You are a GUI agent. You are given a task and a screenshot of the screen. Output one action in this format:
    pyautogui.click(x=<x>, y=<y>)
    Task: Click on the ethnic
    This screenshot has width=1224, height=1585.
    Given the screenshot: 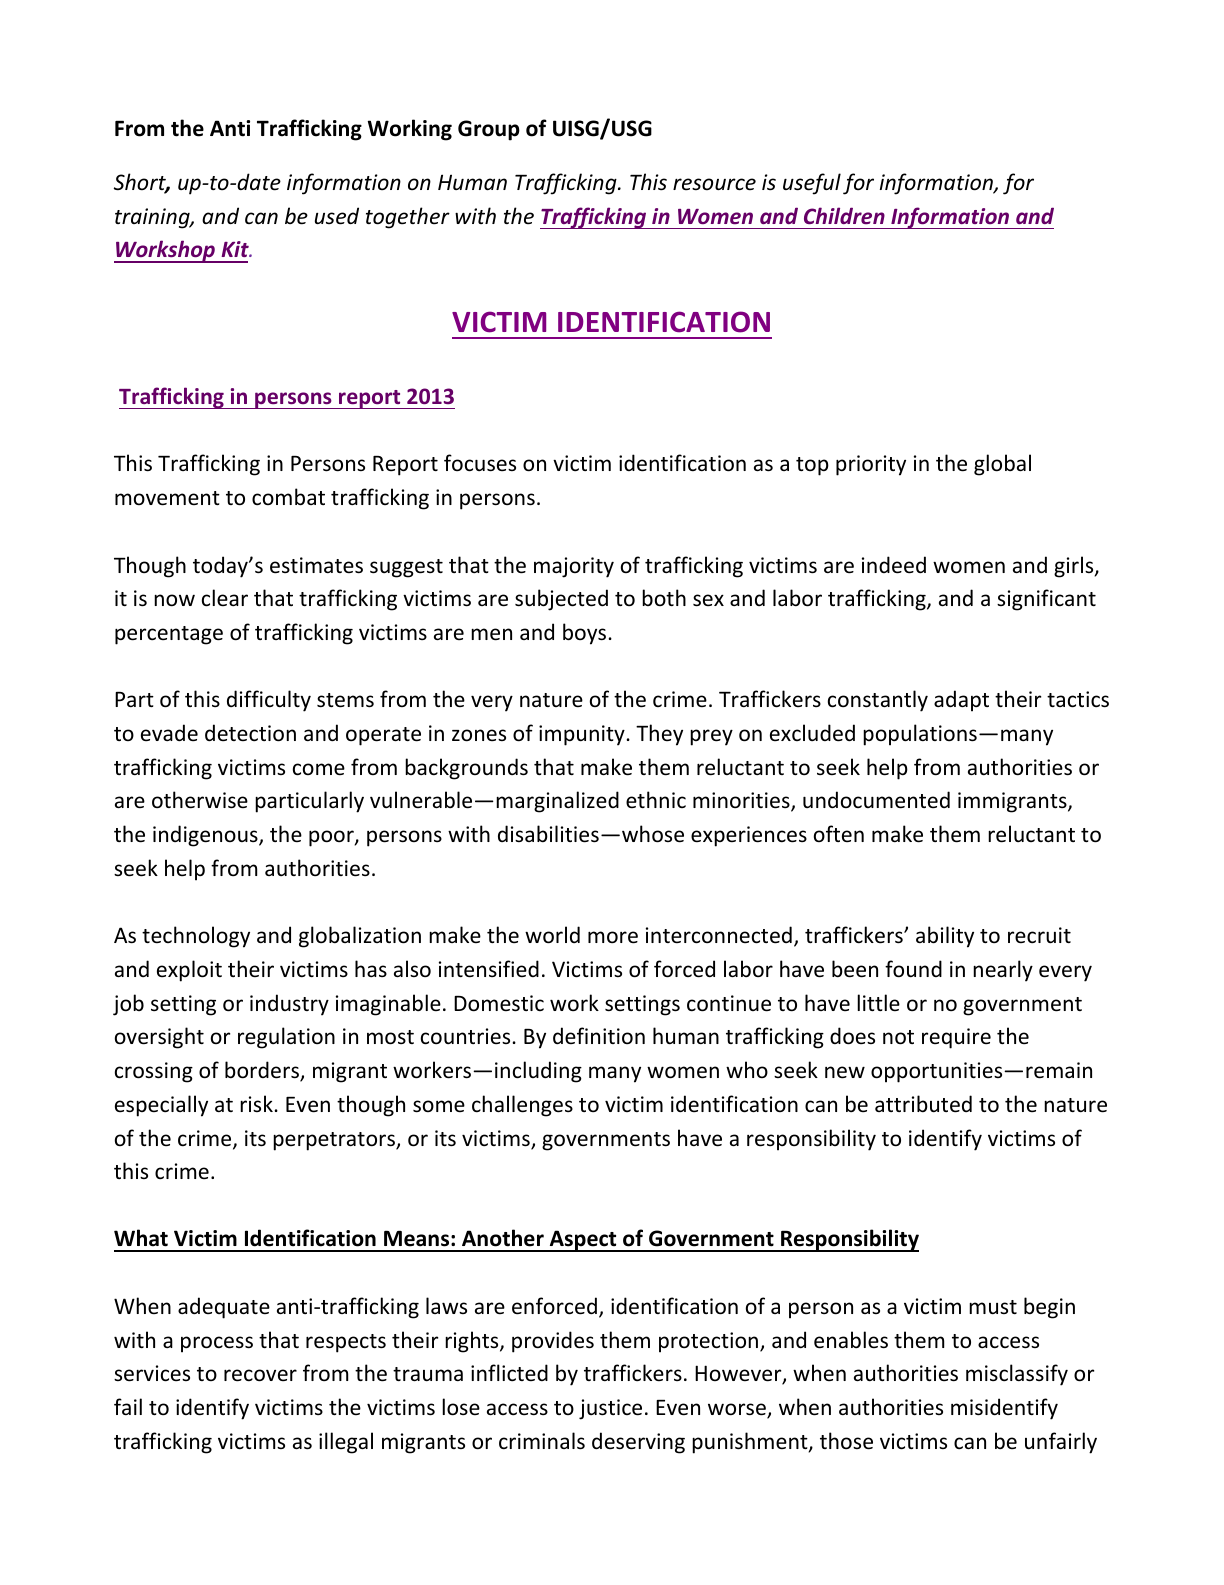 What is the action you would take?
    pyautogui.click(x=656, y=799)
